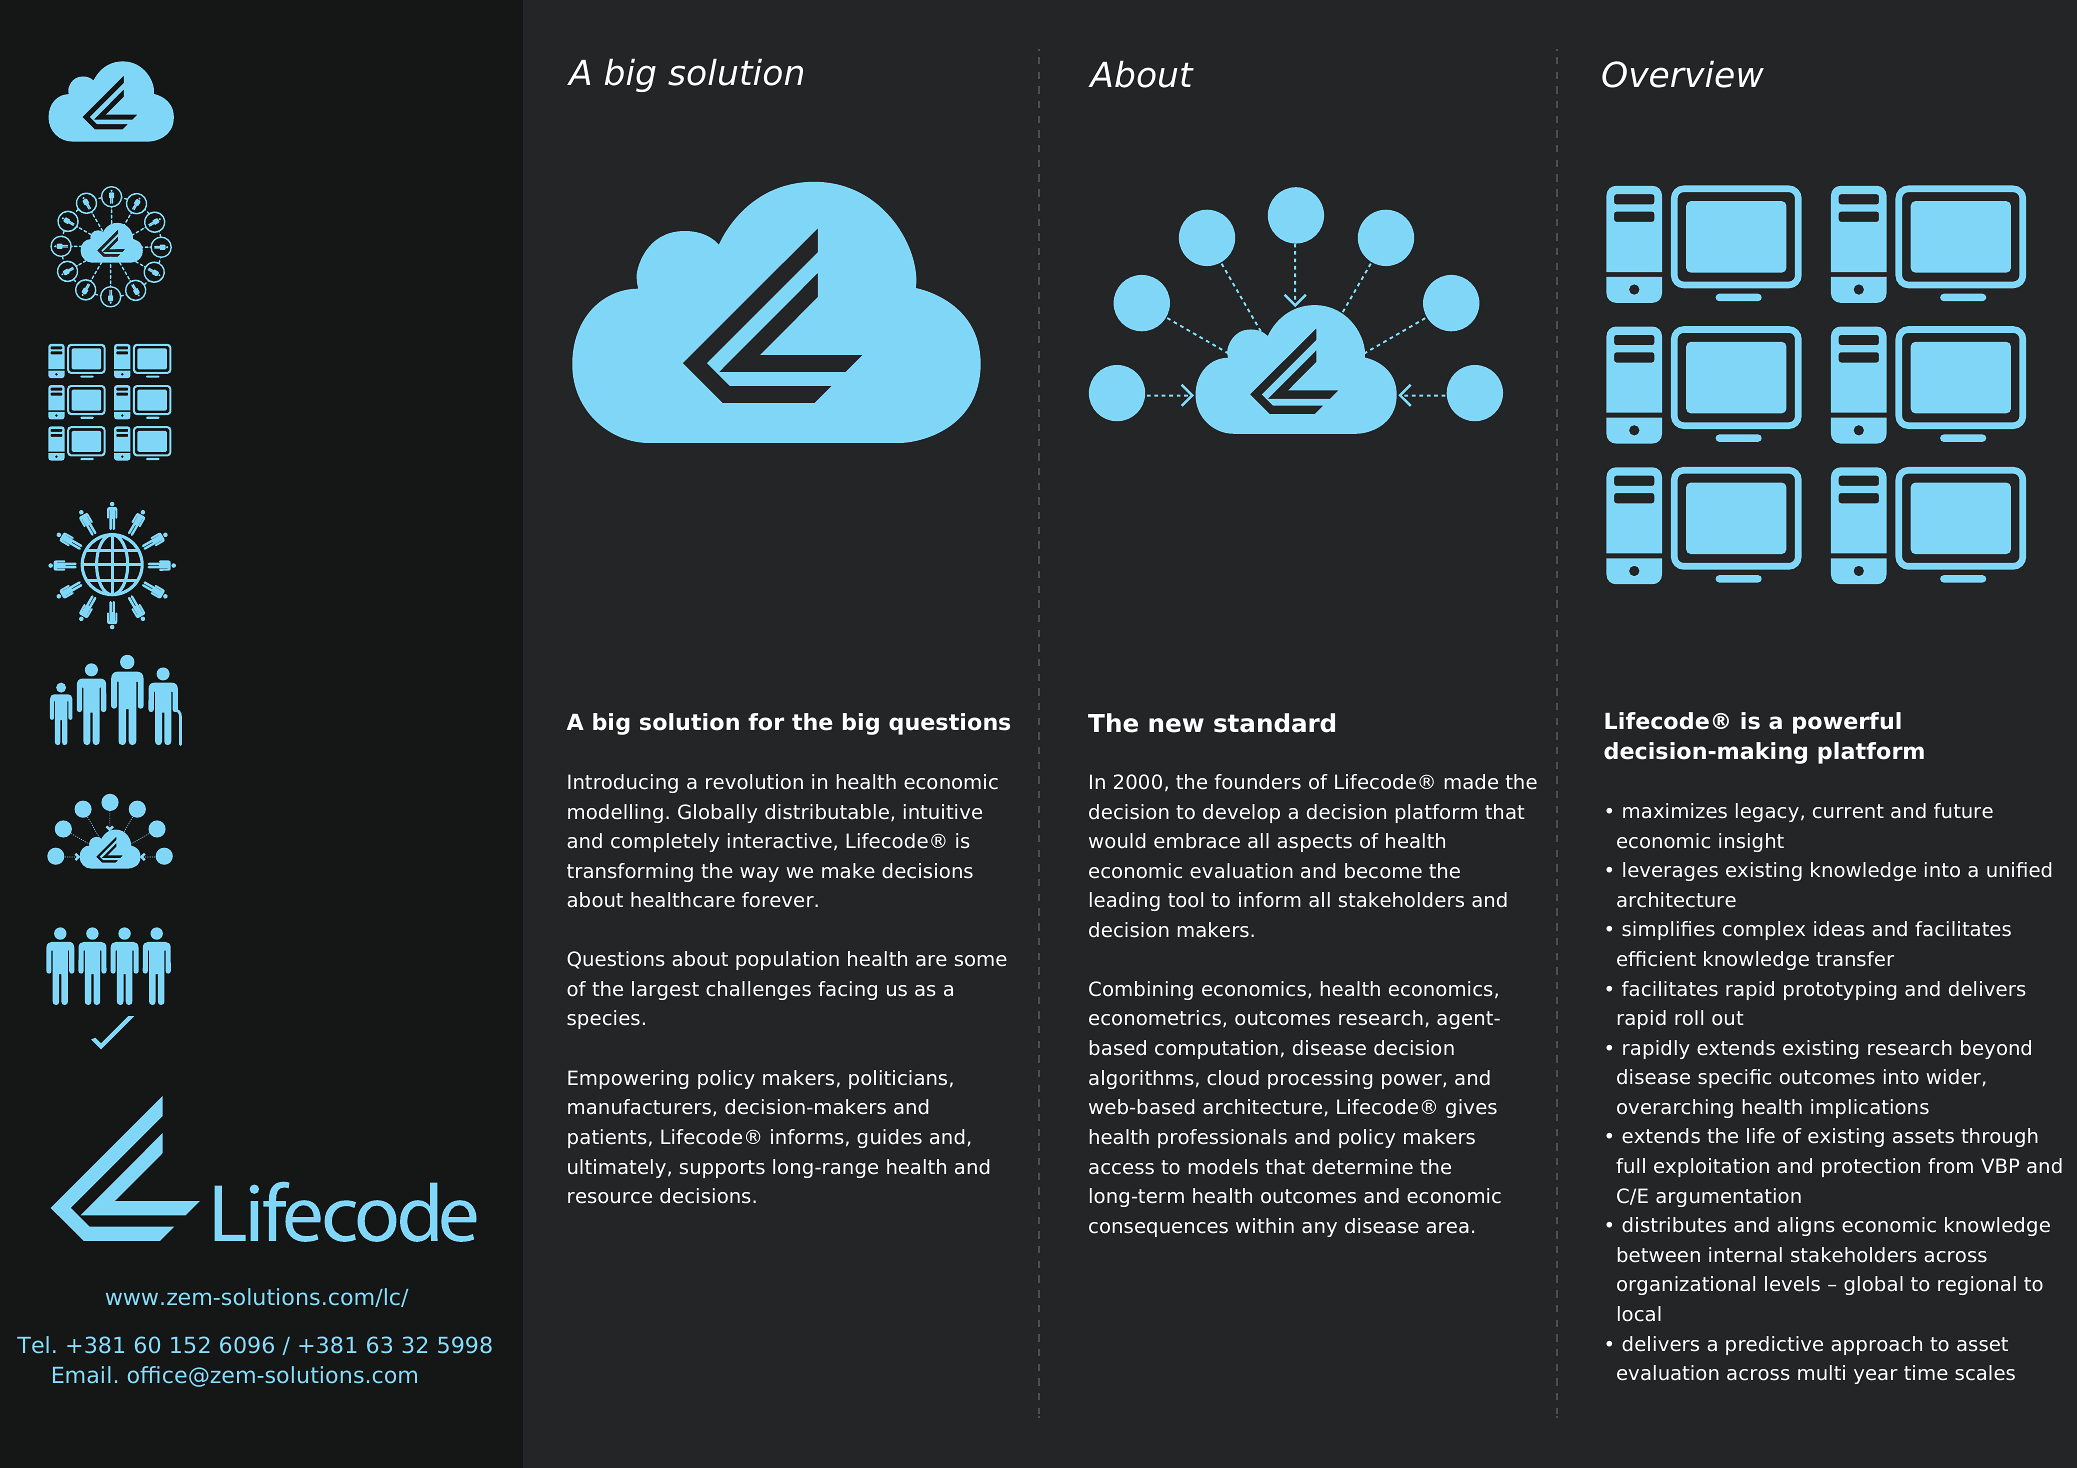 This screenshot has height=1468, width=2077. I want to click on founders, so click(1257, 782).
